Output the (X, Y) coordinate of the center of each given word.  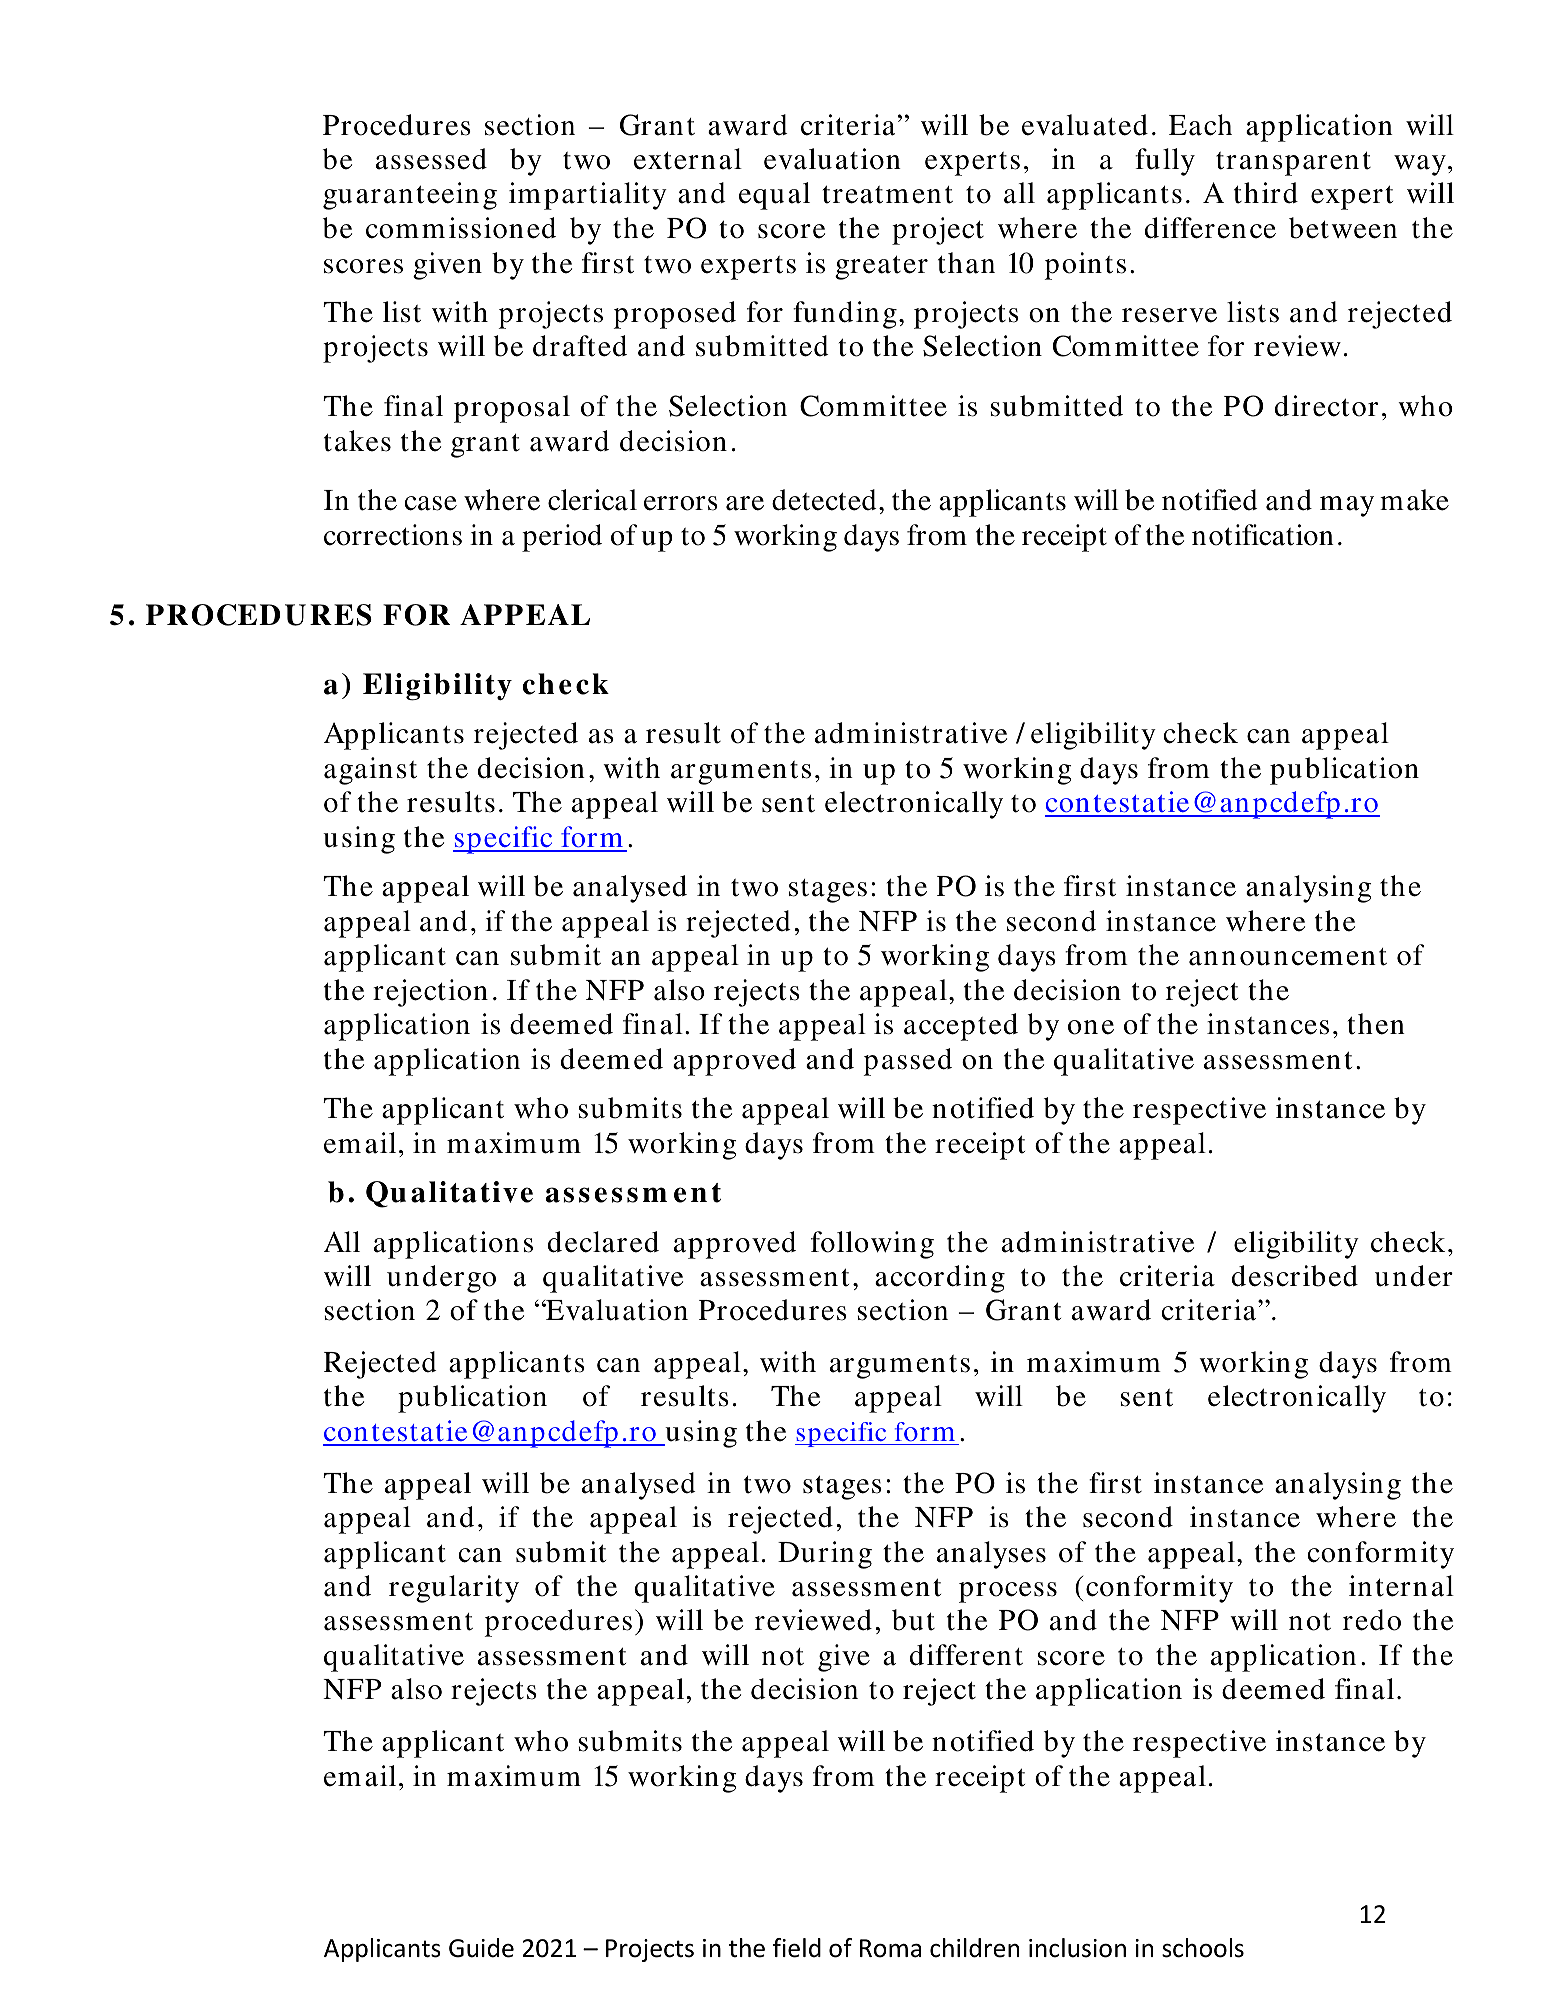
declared (603, 1242)
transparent (1293, 164)
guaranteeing (410, 196)
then (1376, 1024)
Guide (481, 1948)
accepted (961, 1027)
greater (881, 268)
